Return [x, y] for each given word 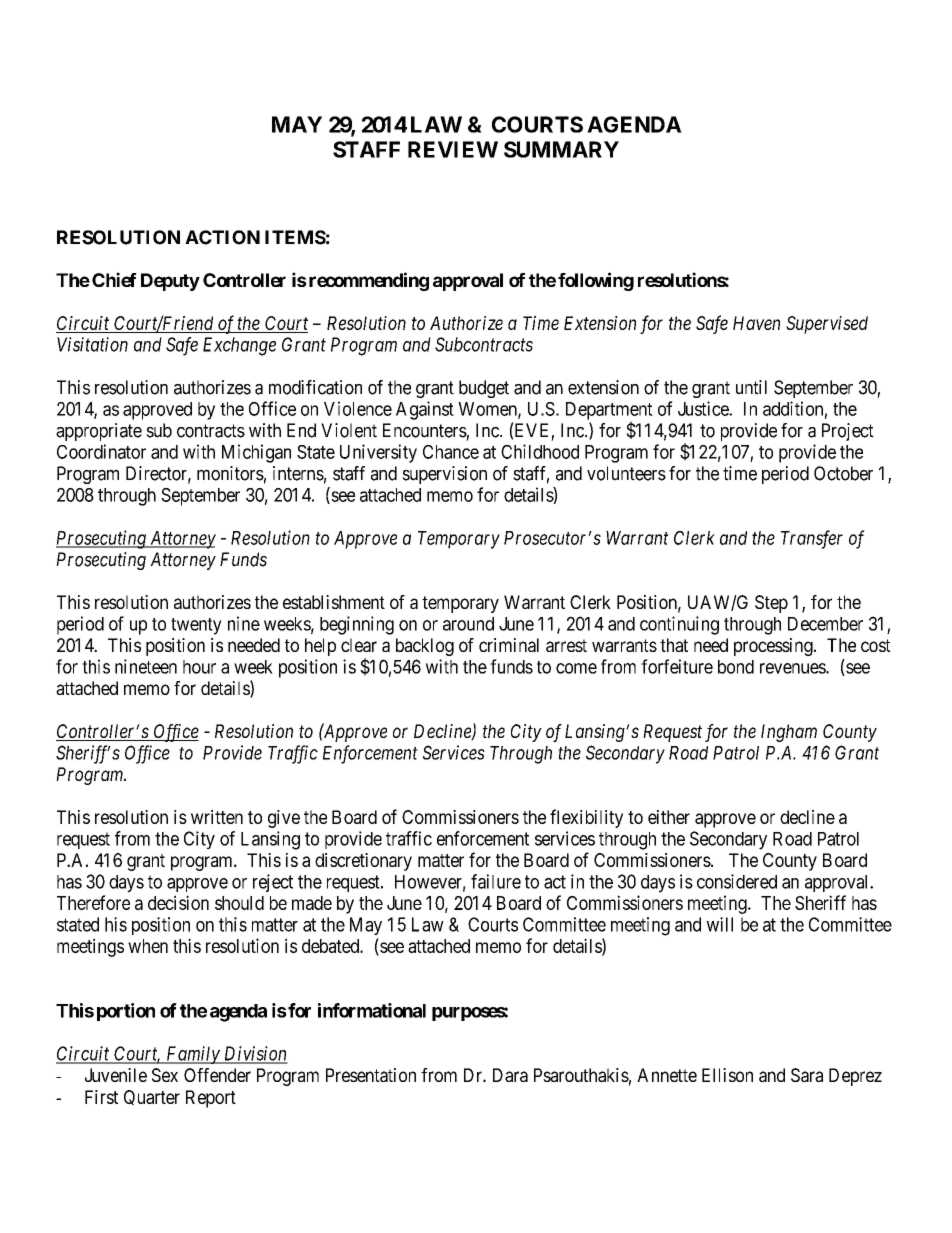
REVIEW [453, 149]
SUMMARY [561, 149]
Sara [807, 1075]
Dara [510, 1075]
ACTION [222, 237]
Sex [165, 1075]
